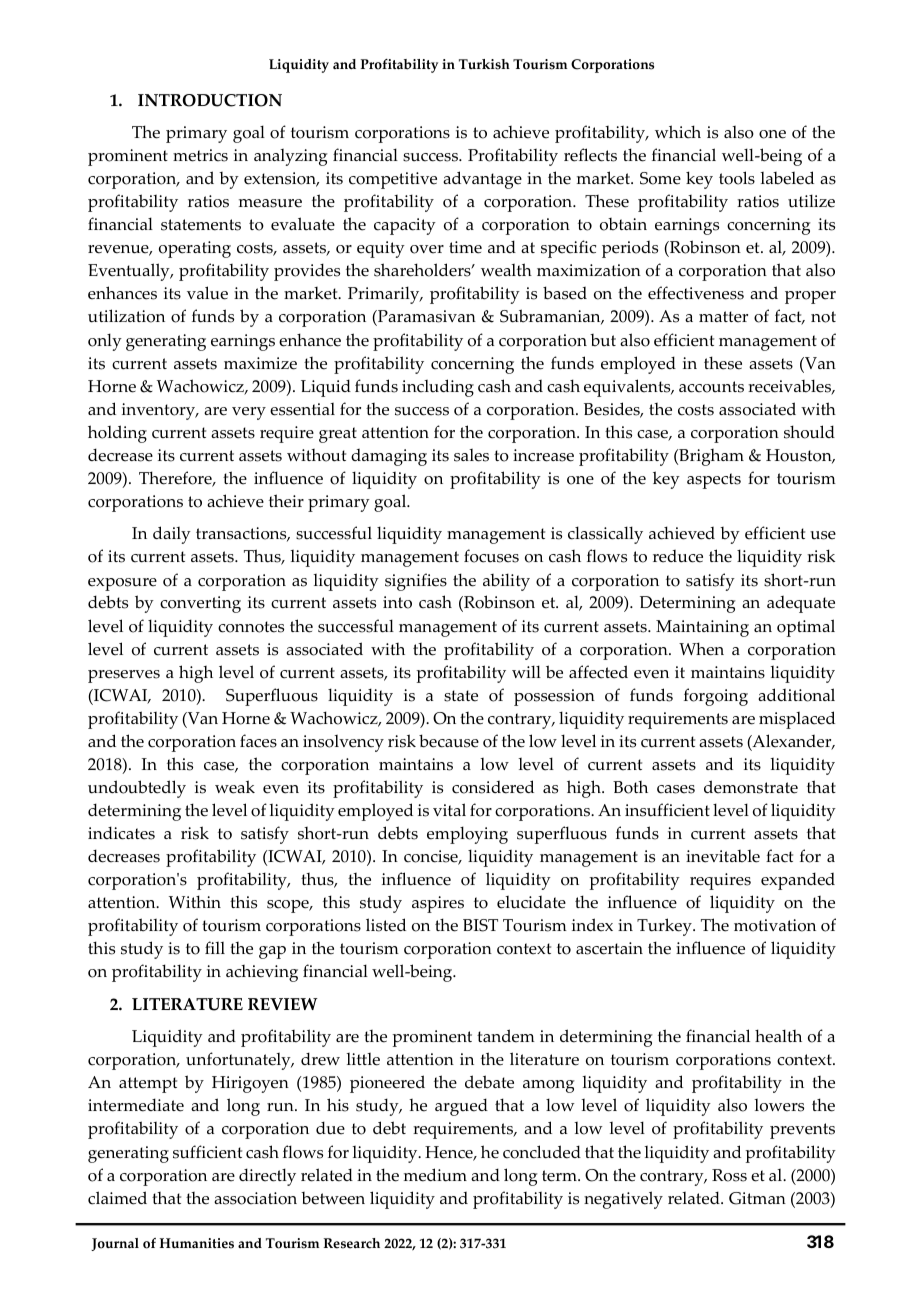  Describe the element at coordinates (526, 671) in the screenshot. I see `will` at that location.
